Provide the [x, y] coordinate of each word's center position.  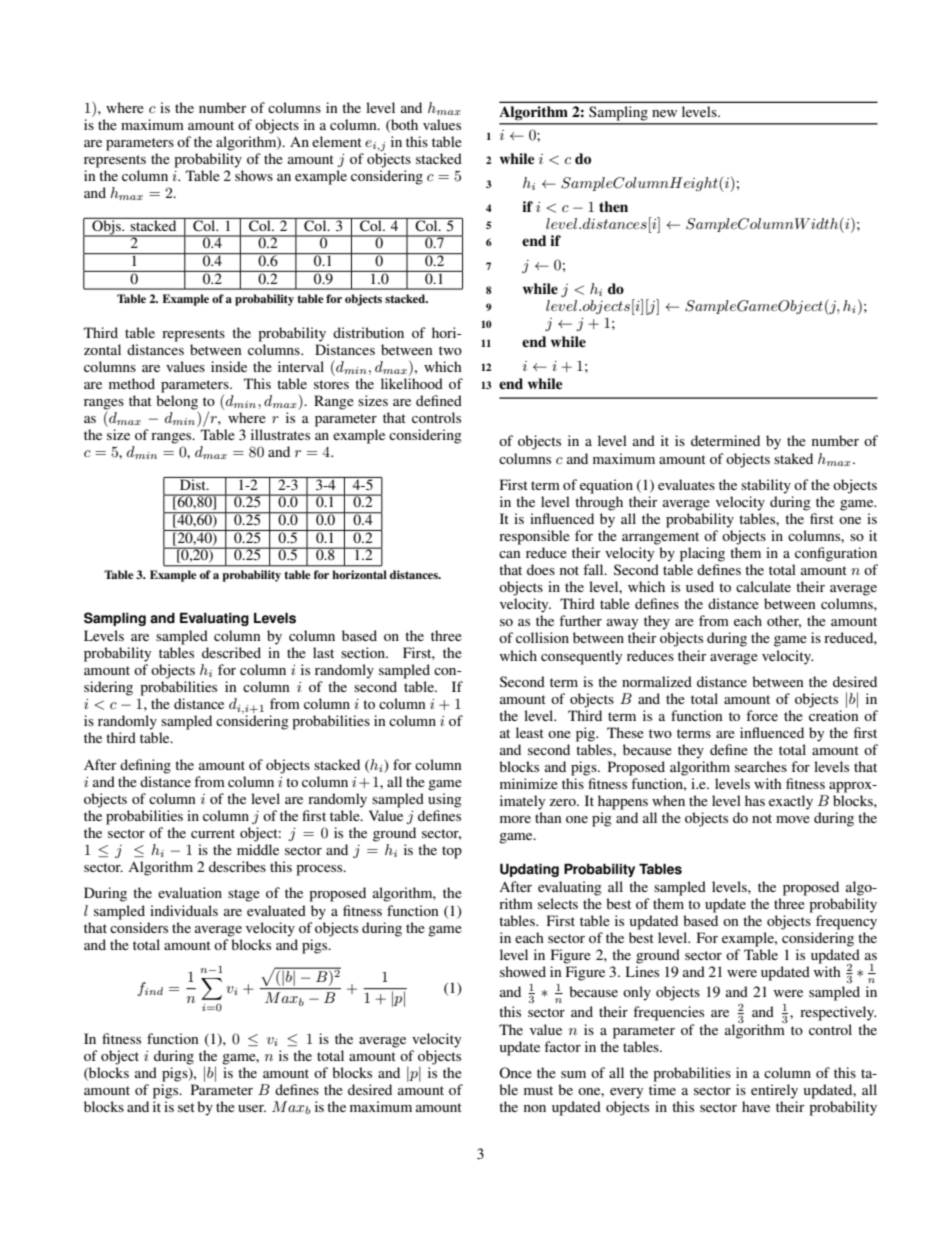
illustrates [280, 434]
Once [515, 1072]
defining [145, 766]
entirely [774, 1091]
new [664, 113]
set [186, 1107]
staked [793, 458]
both [403, 125]
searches [761, 766]
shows [254, 175]
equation [606, 486]
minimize [529, 783]
